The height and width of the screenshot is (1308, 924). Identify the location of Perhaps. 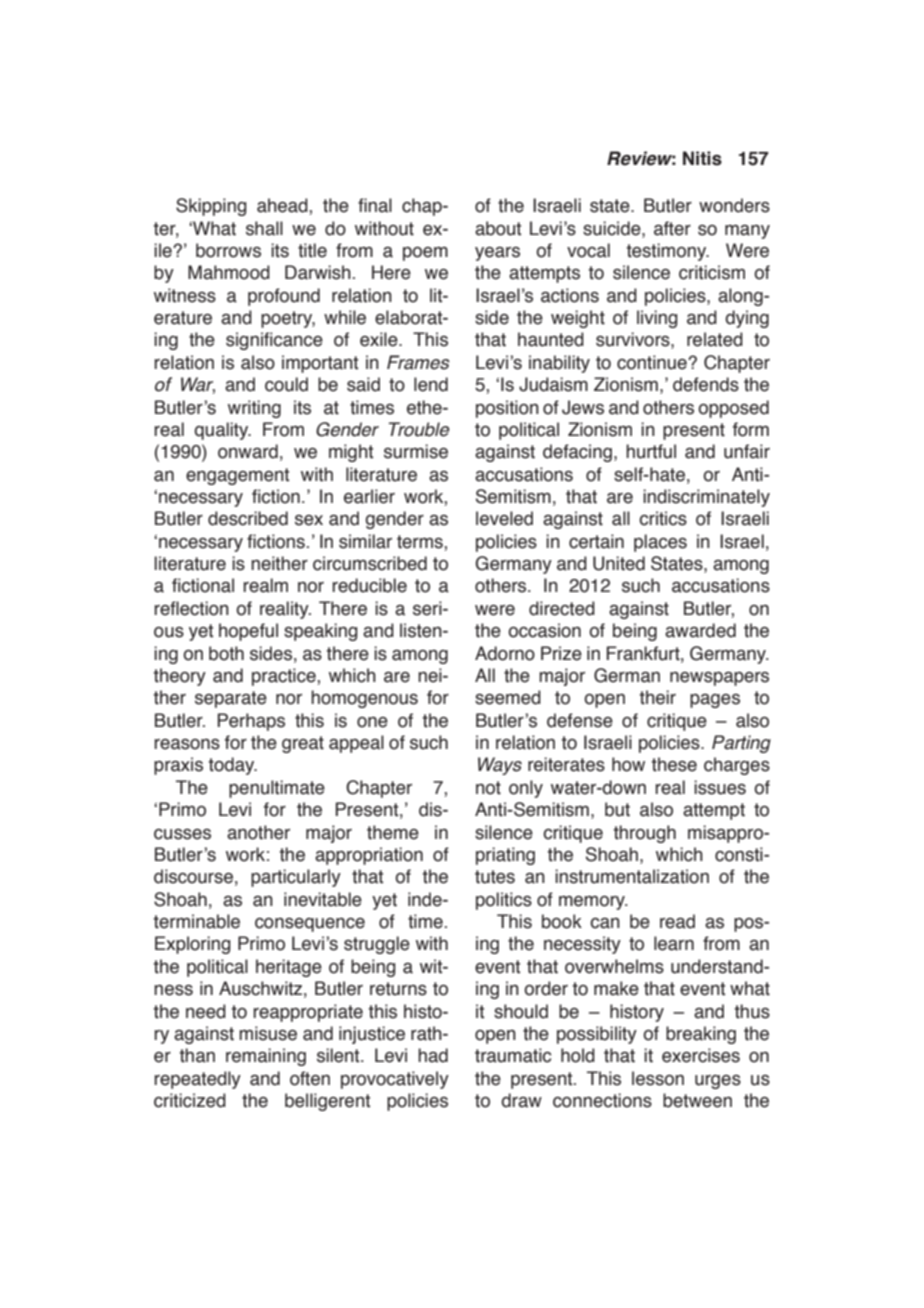
(251, 722).
